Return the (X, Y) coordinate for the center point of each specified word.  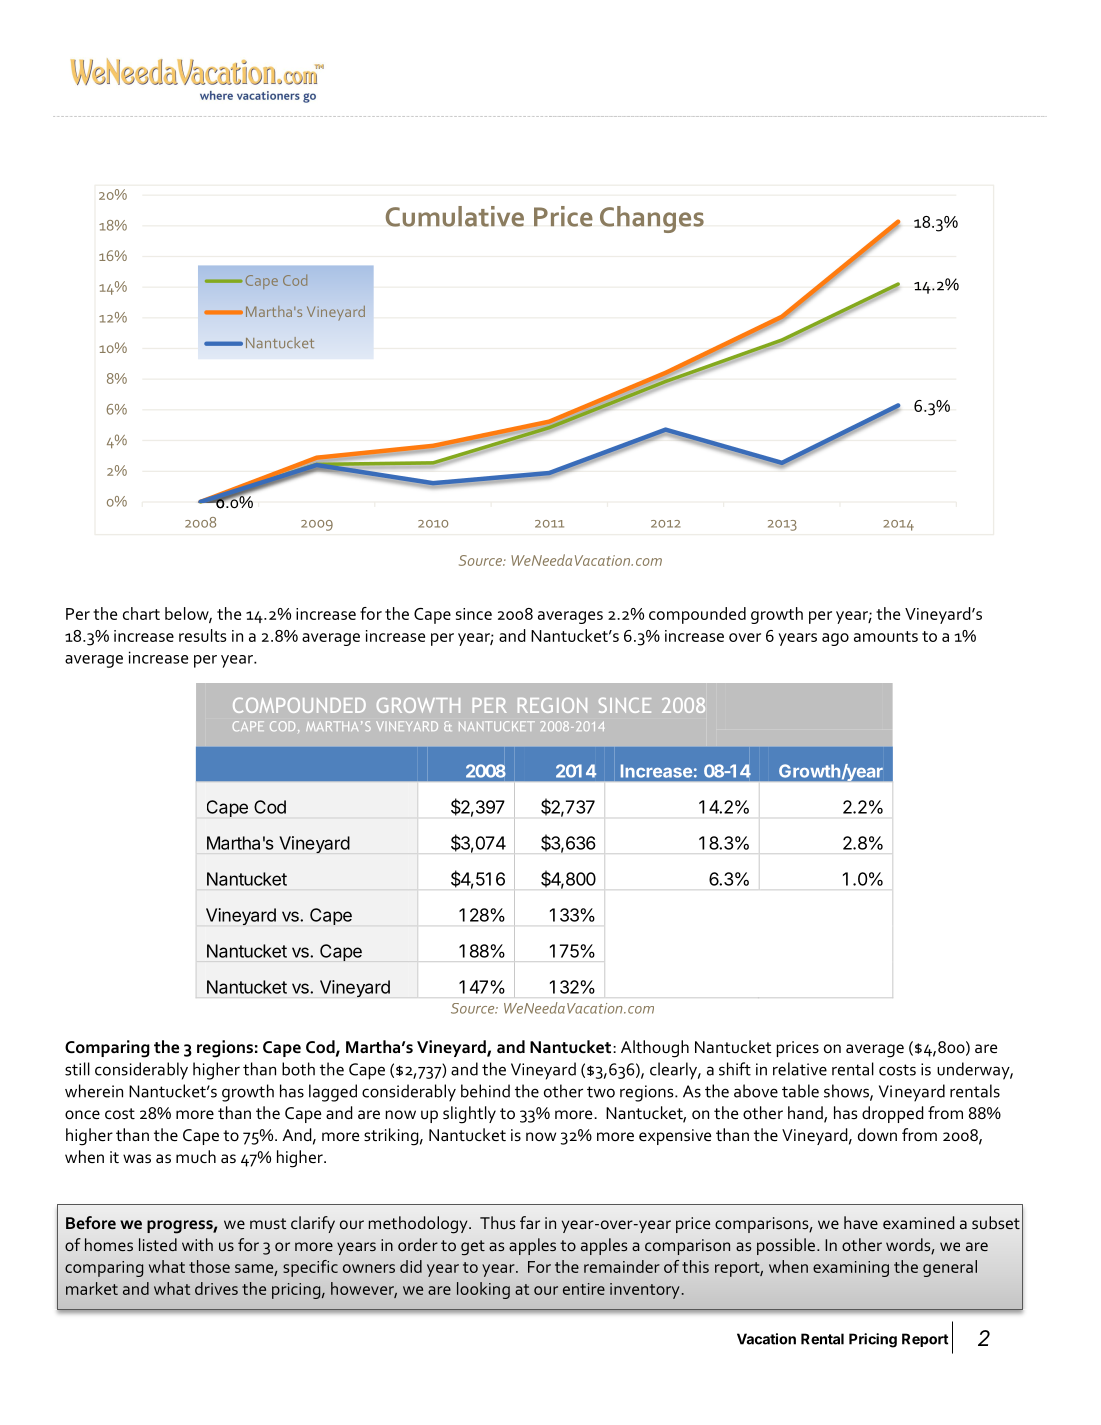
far (530, 1222)
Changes (652, 219)
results (203, 635)
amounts (886, 636)
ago (835, 639)
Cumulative (455, 216)
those (209, 1266)
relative (800, 1069)
